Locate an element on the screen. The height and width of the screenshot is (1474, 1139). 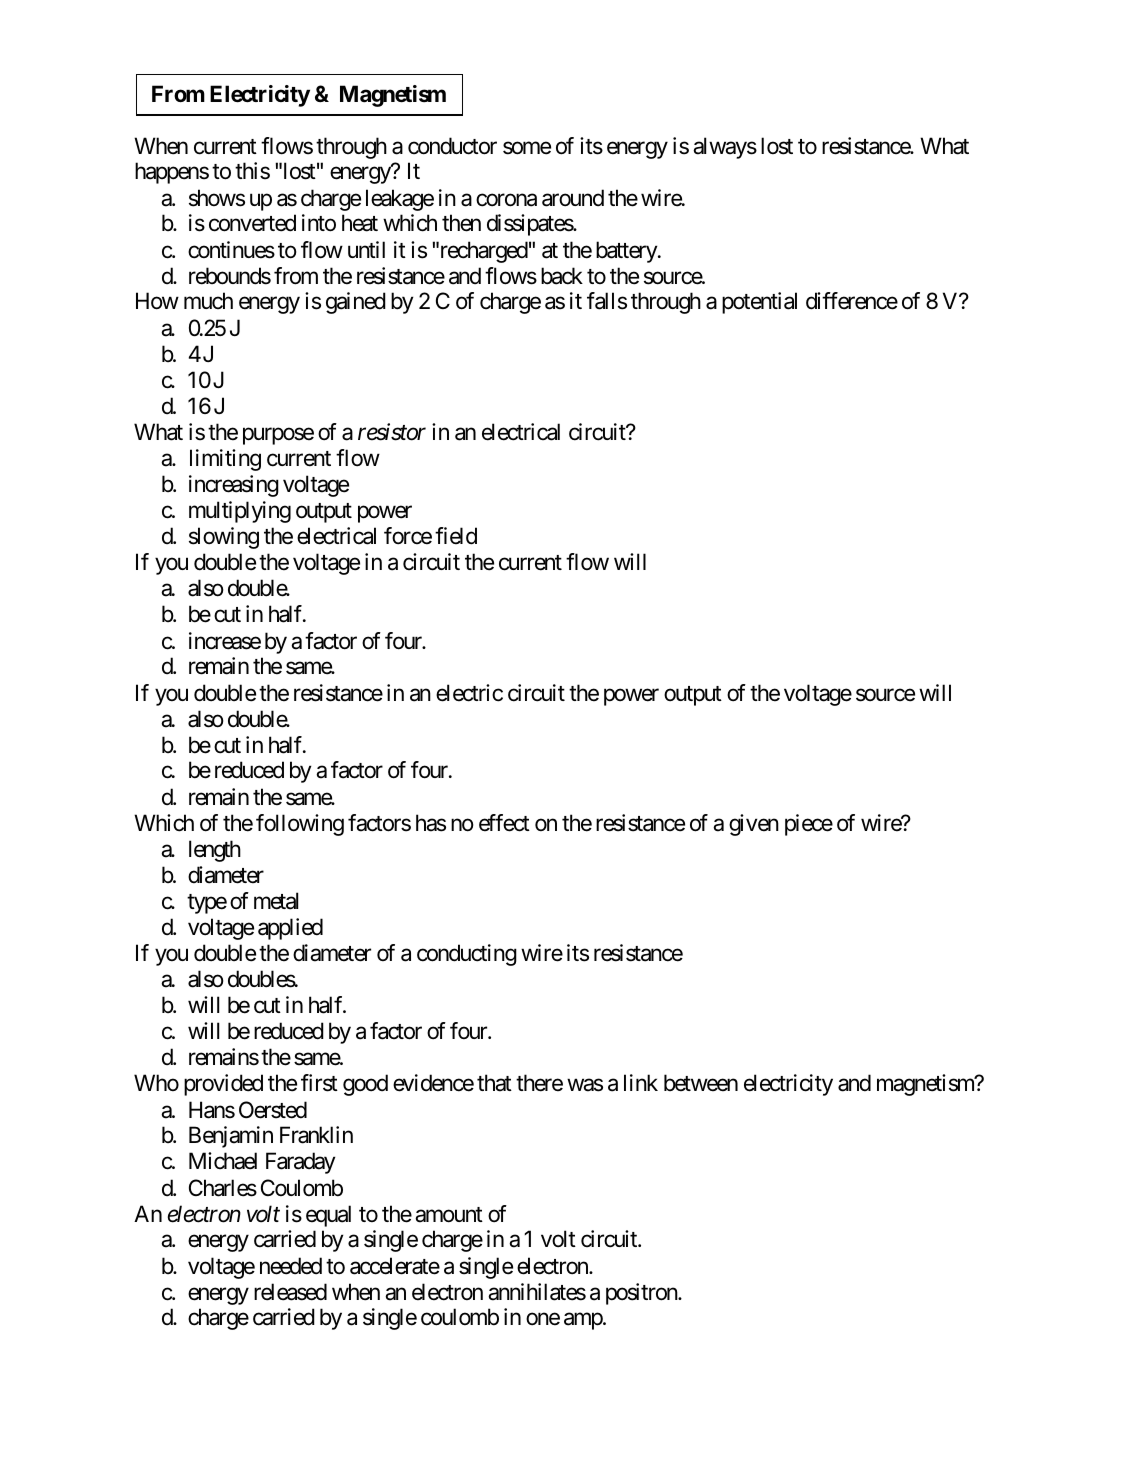
effect is located at coordinates (504, 823).
